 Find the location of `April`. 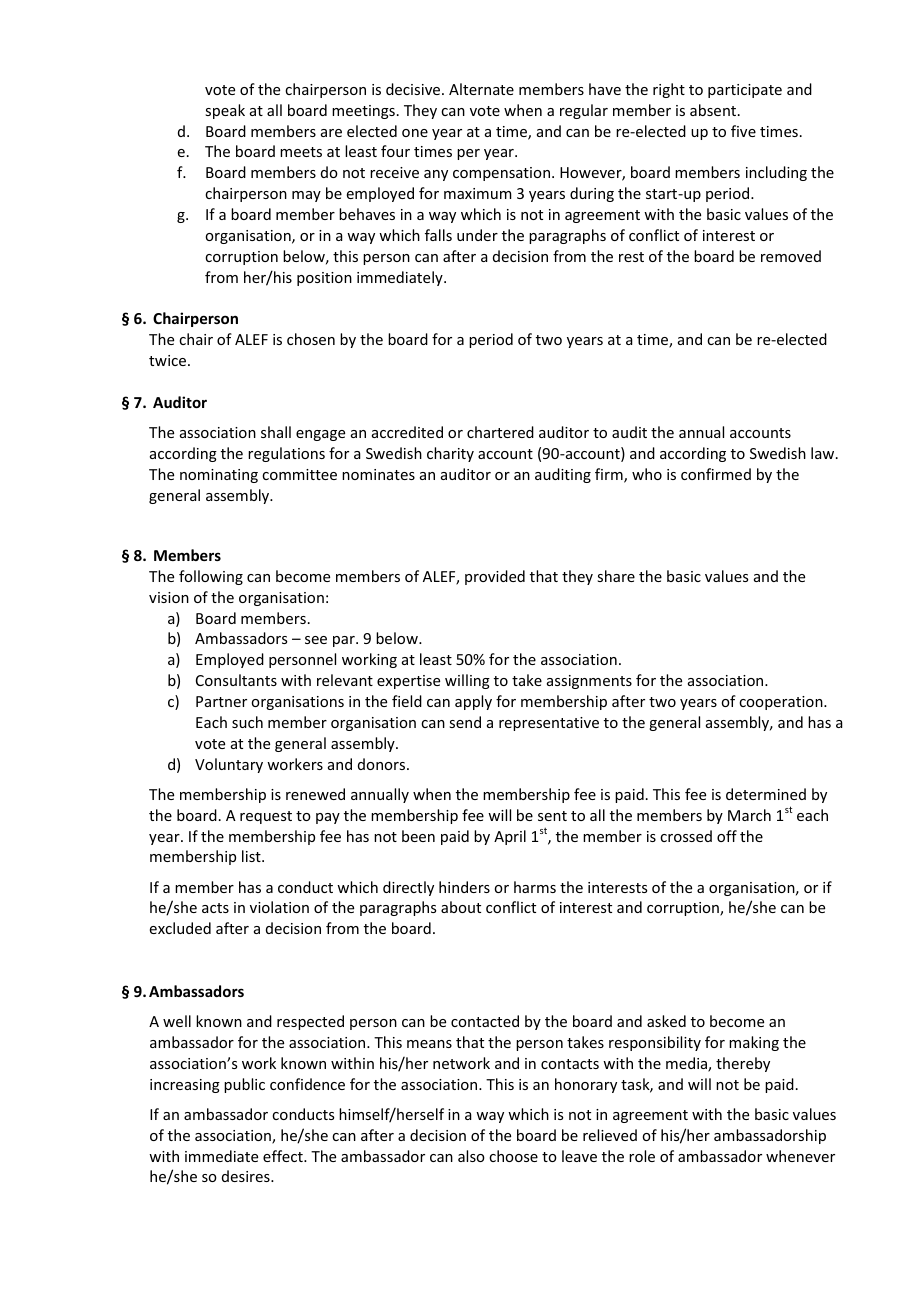

April is located at coordinates (510, 837).
